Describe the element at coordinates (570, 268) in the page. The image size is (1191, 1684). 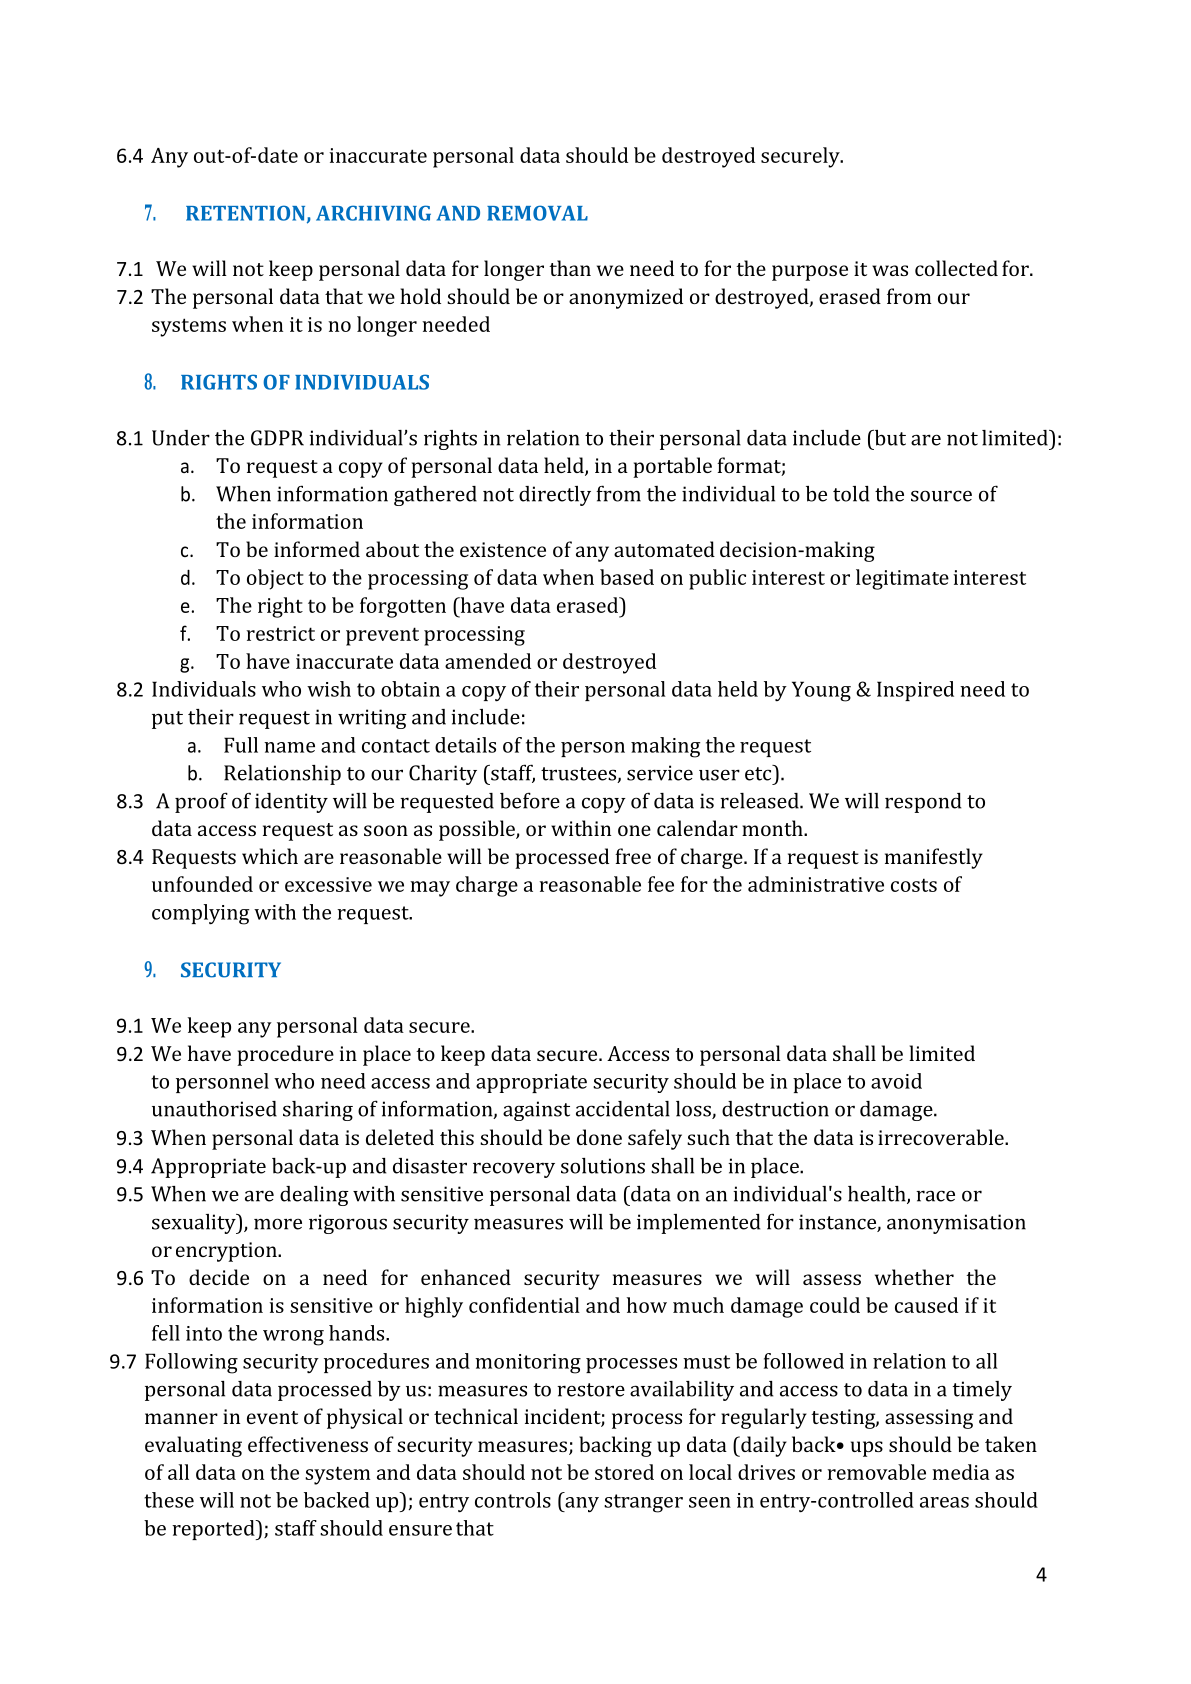
I see `than` at that location.
